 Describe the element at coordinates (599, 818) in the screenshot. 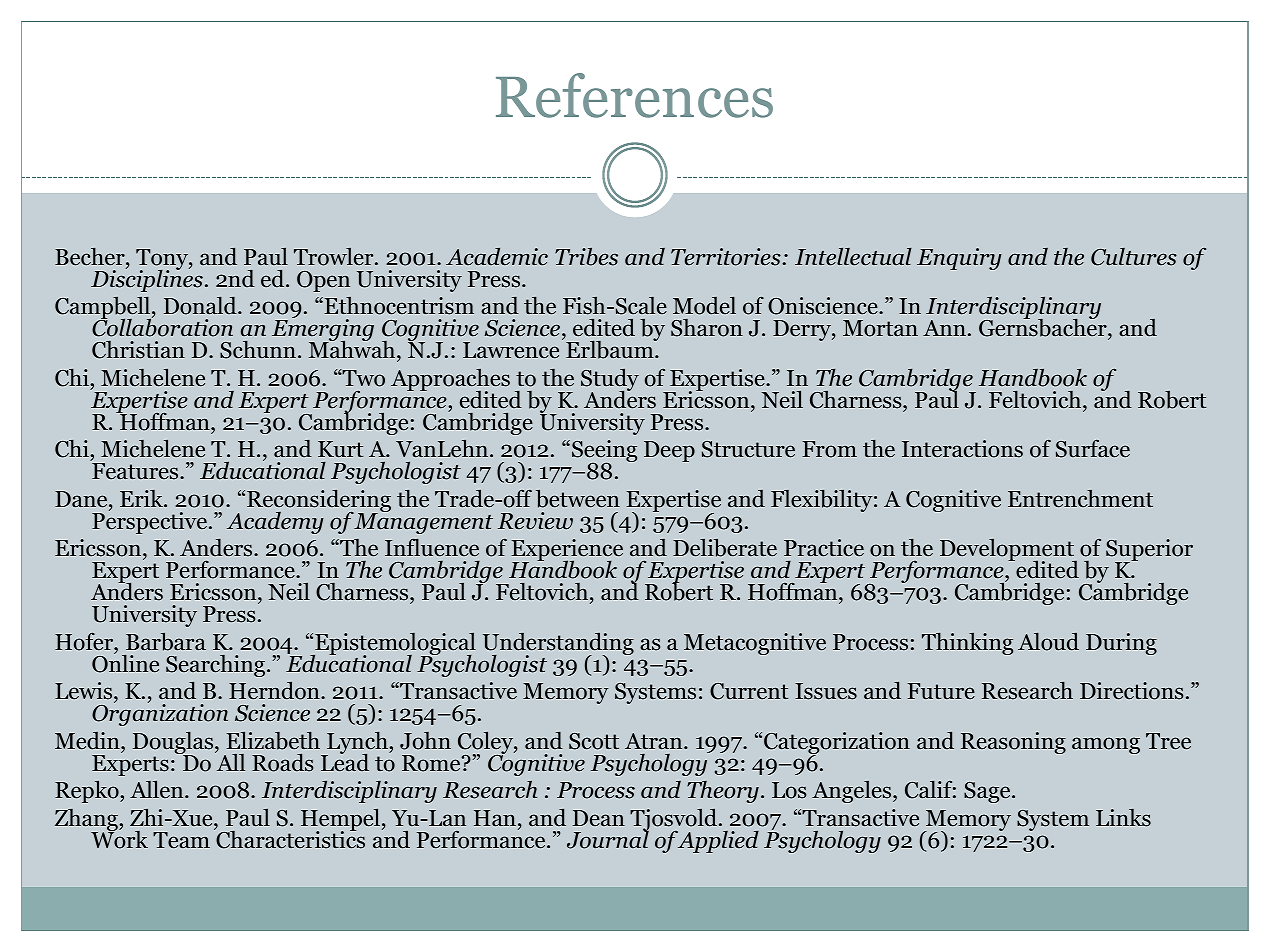

I see `Dean` at that location.
